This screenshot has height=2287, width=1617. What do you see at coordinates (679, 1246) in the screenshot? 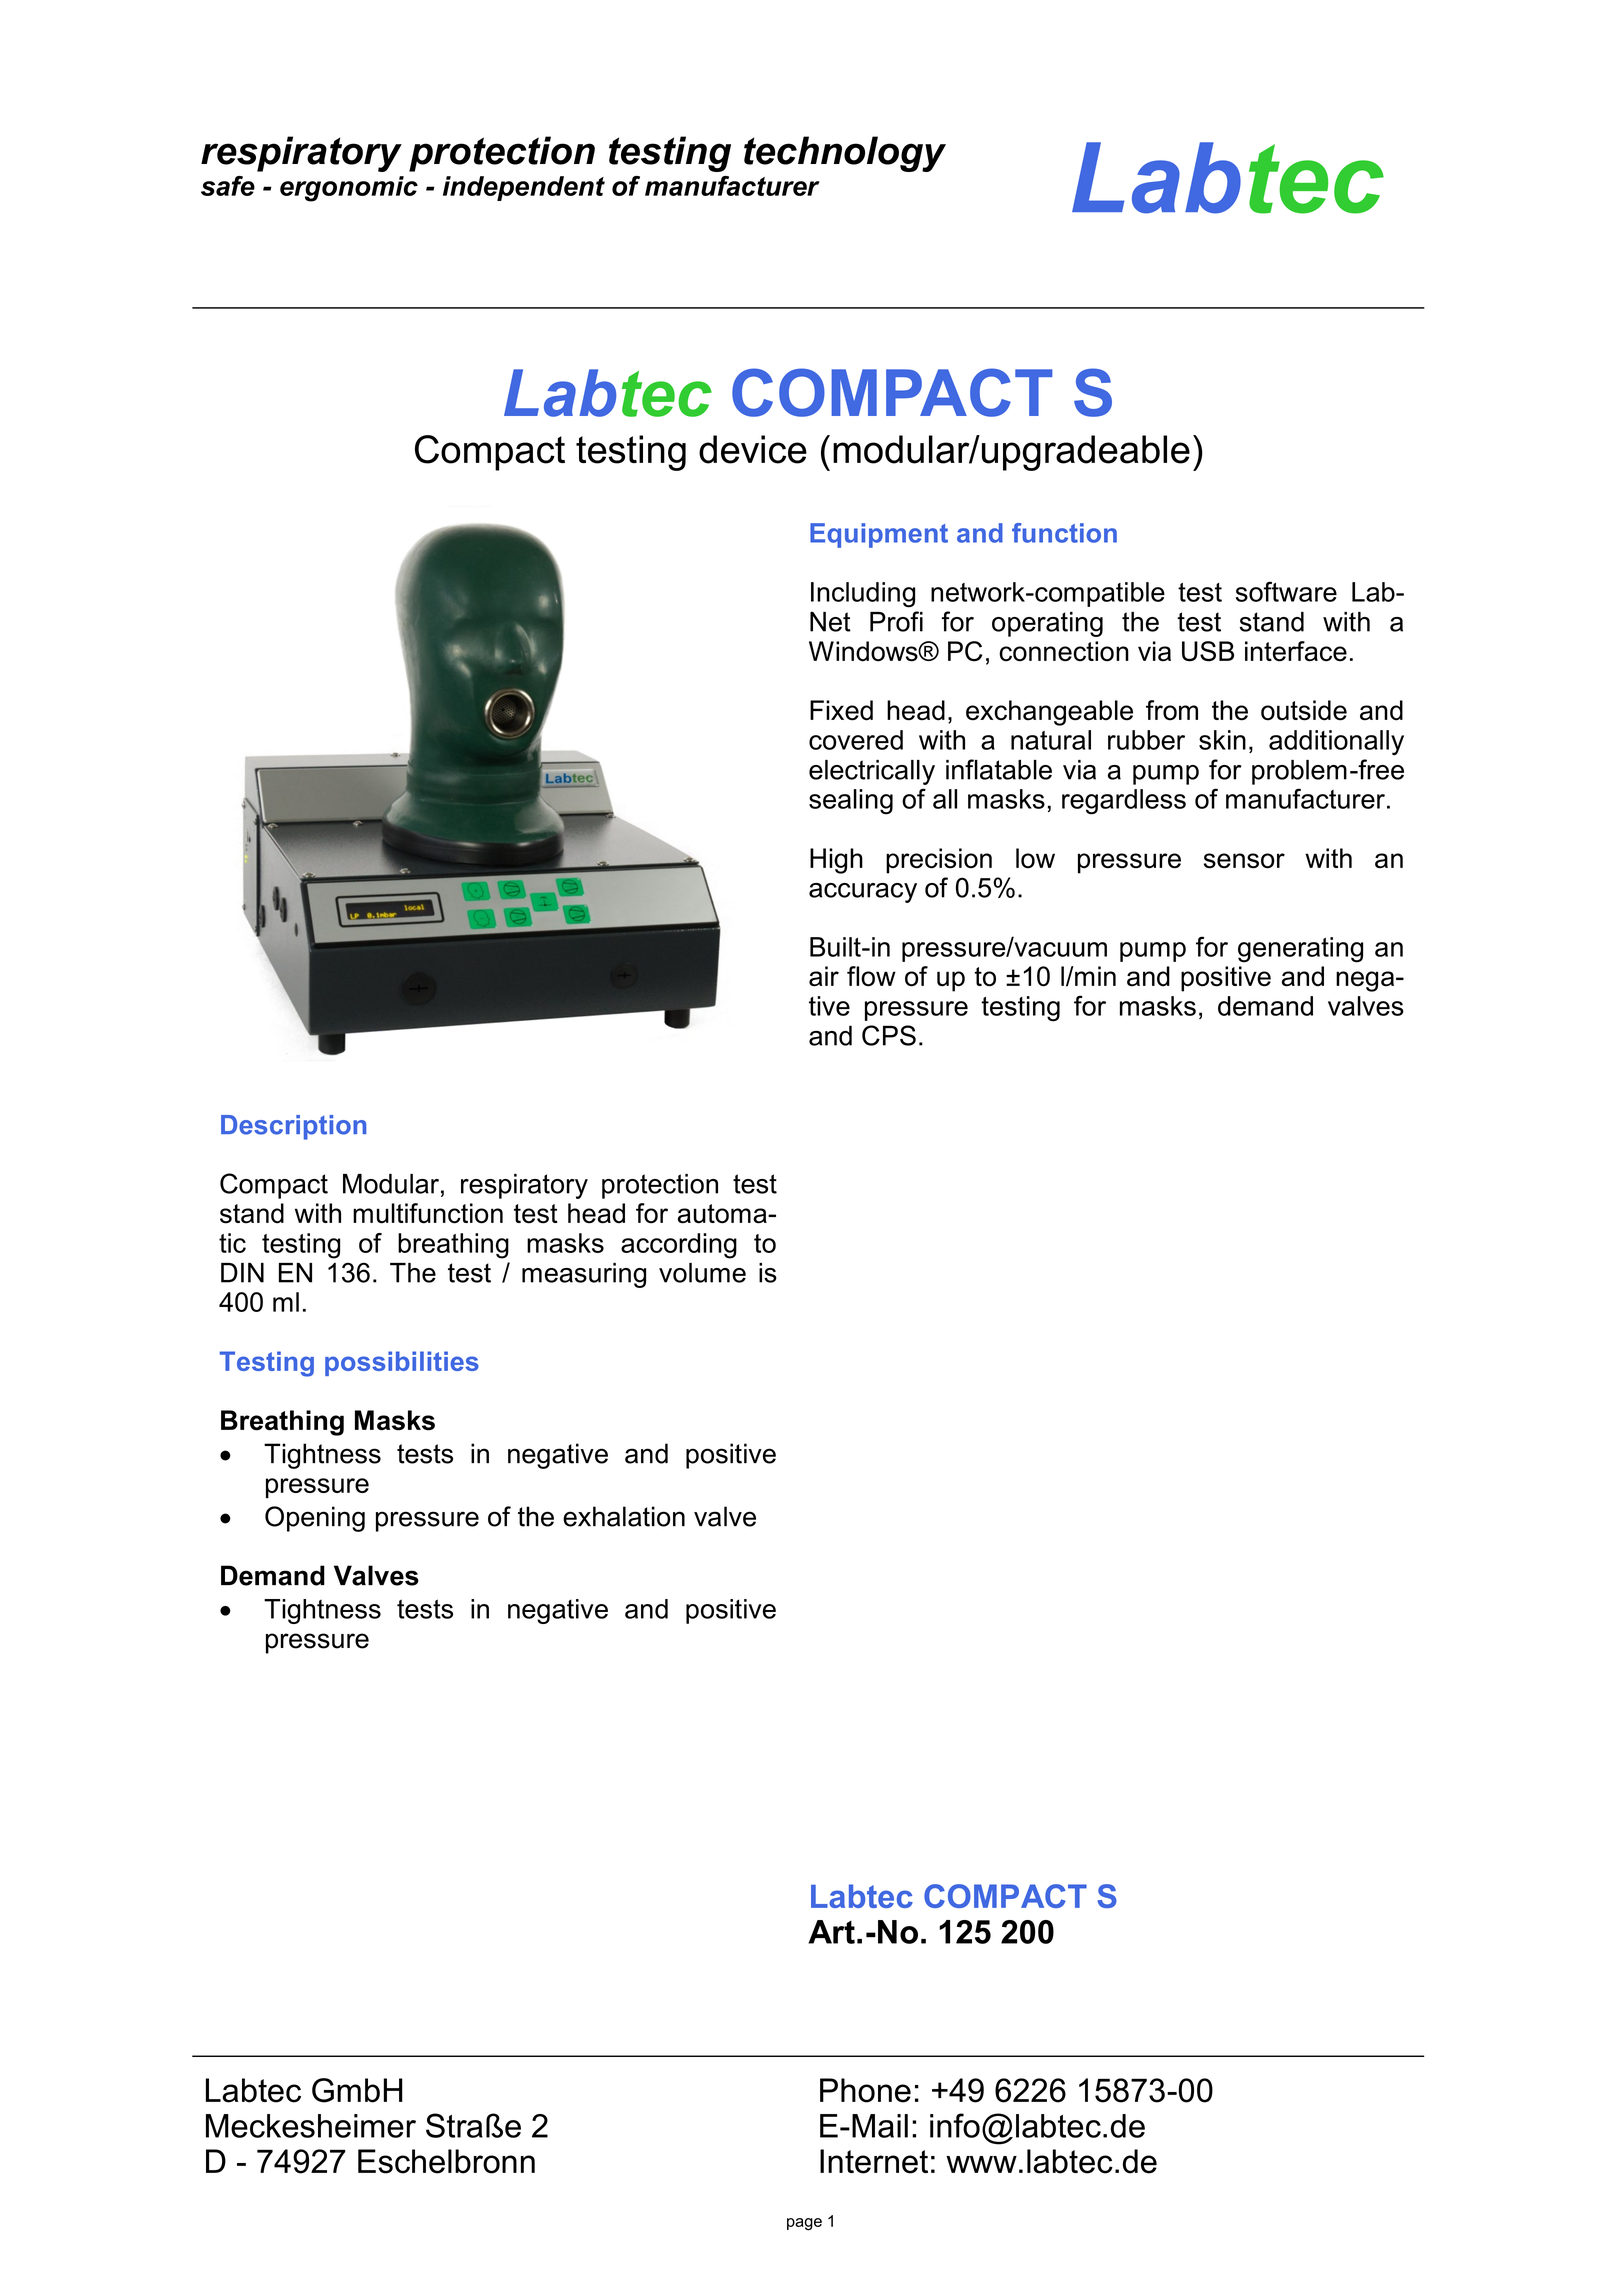
I see `according` at bounding box center [679, 1246].
